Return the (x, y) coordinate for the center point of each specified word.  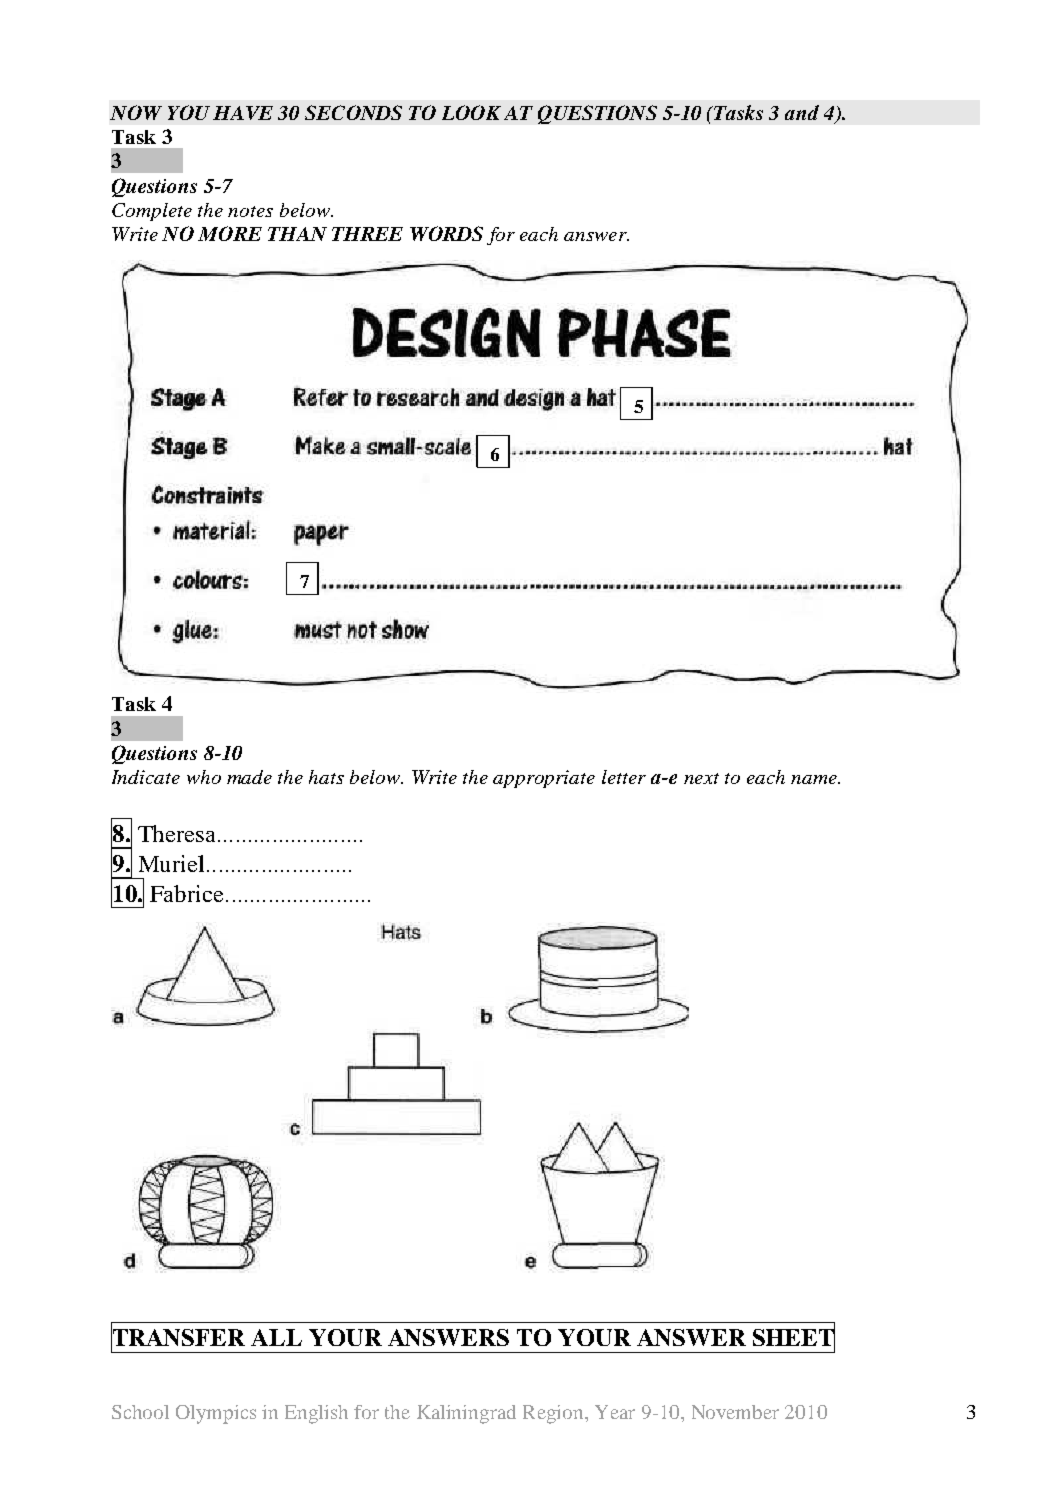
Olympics (216, 1414)
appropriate (544, 779)
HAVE (243, 113)
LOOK (471, 112)
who (204, 777)
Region (554, 1414)
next (701, 778)
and (802, 112)
